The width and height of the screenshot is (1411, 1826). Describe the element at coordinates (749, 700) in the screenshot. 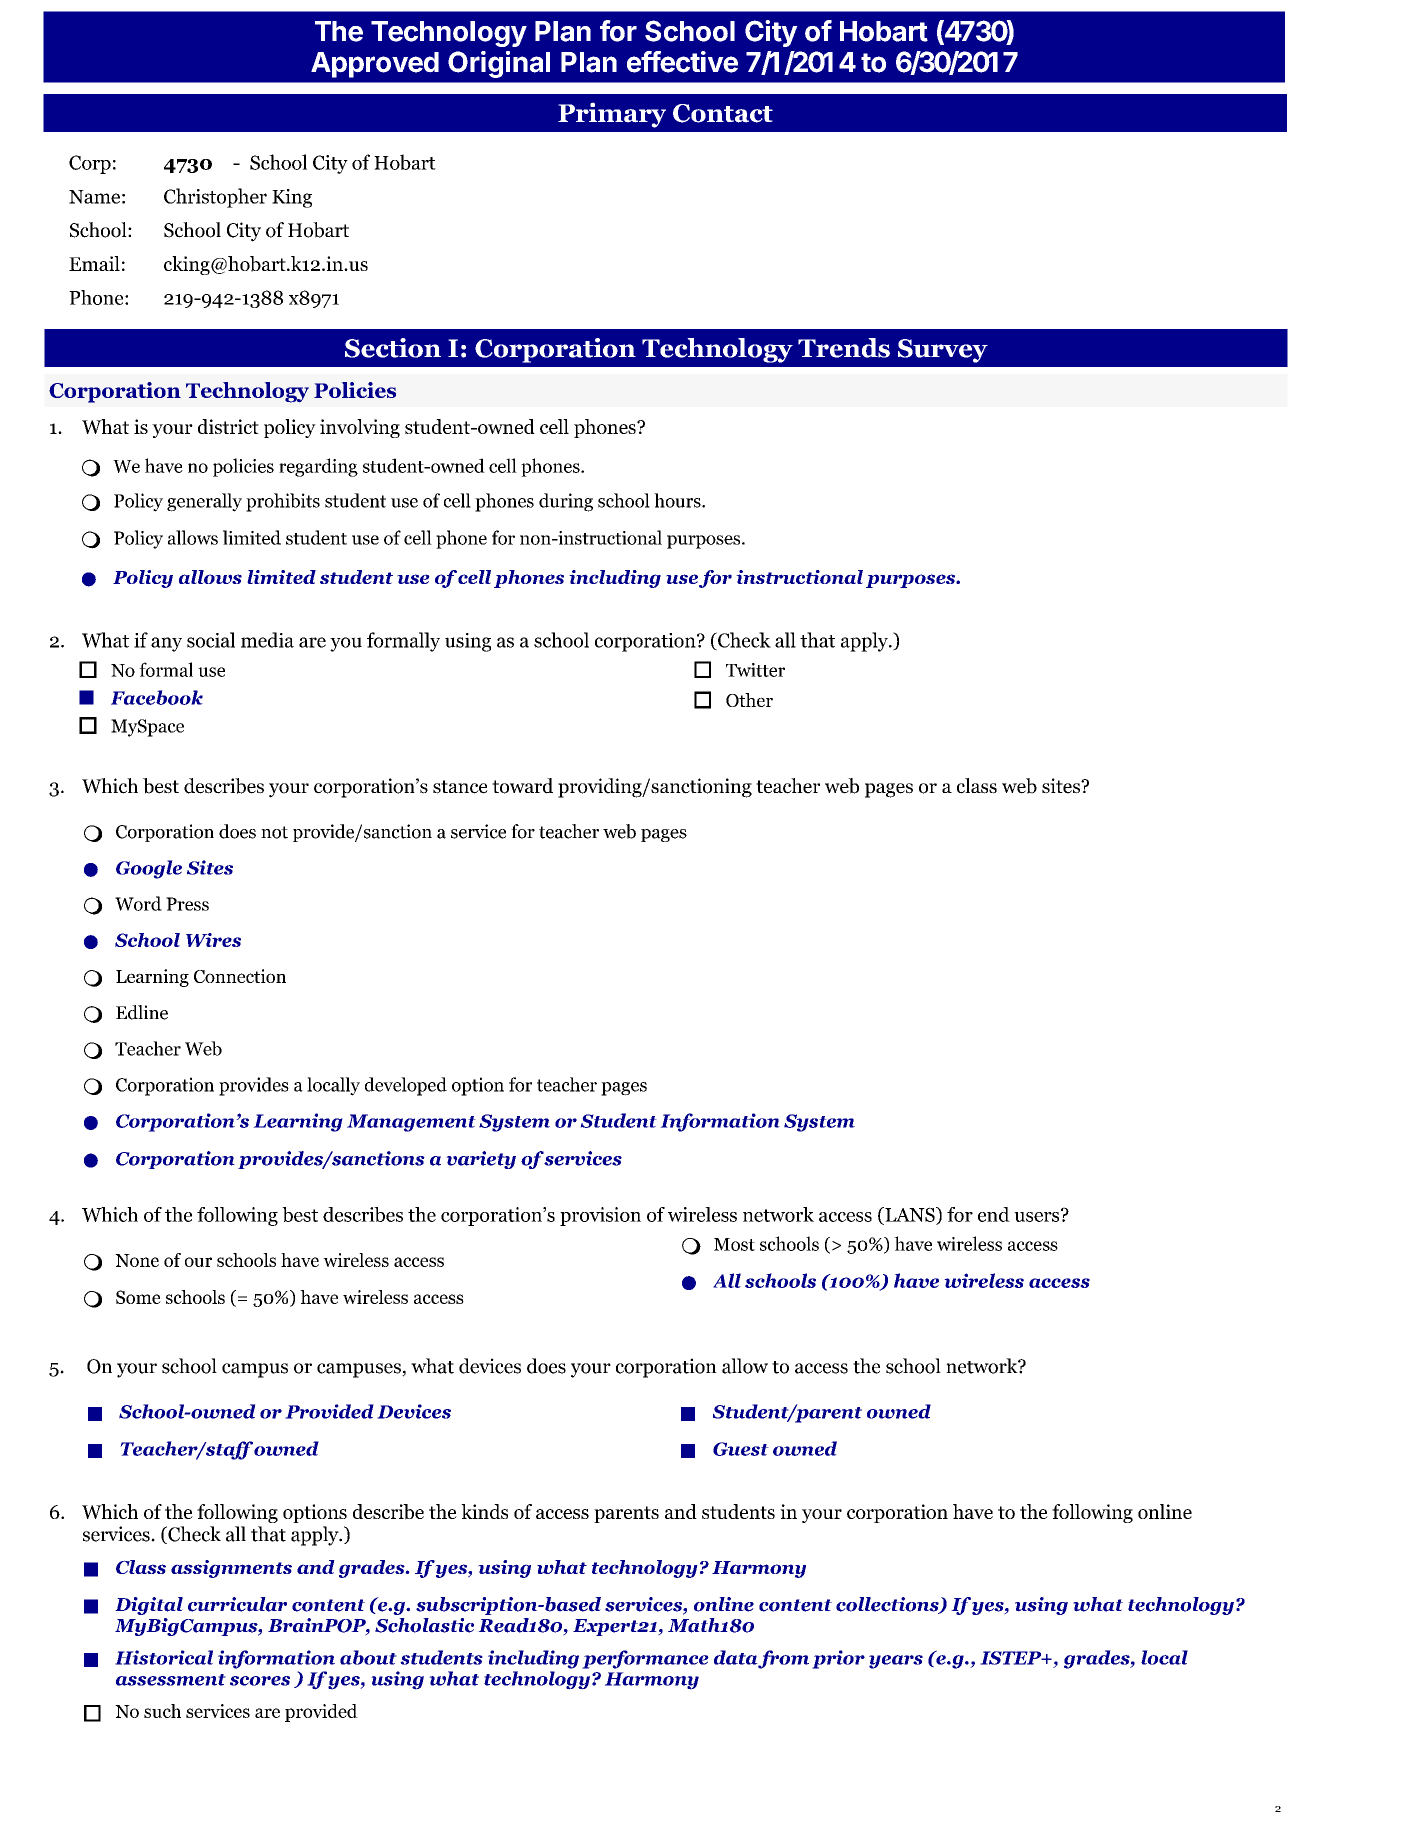

I see `Other` at that location.
